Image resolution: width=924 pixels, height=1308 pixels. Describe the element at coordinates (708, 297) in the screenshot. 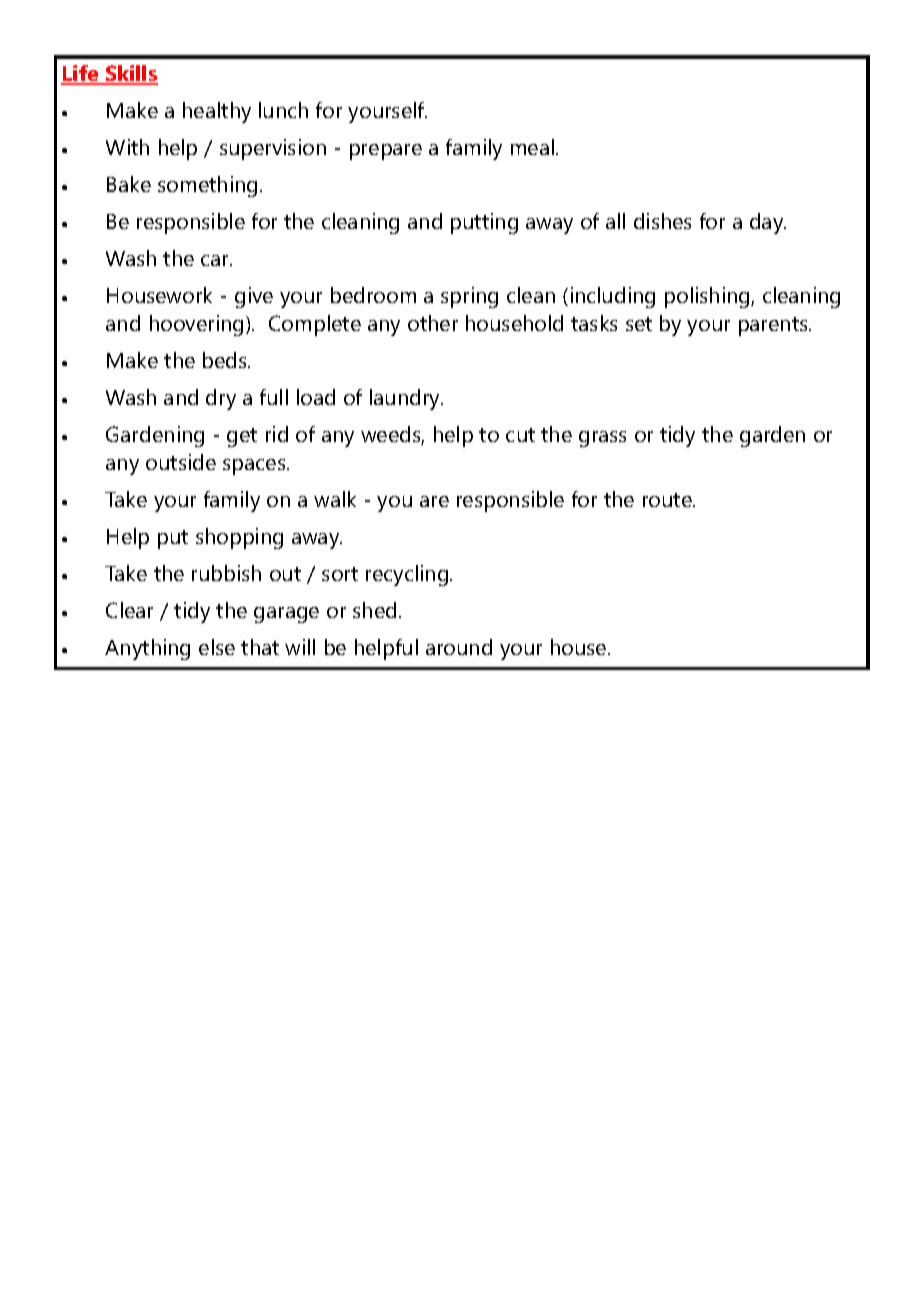

I see `polishing` at that location.
